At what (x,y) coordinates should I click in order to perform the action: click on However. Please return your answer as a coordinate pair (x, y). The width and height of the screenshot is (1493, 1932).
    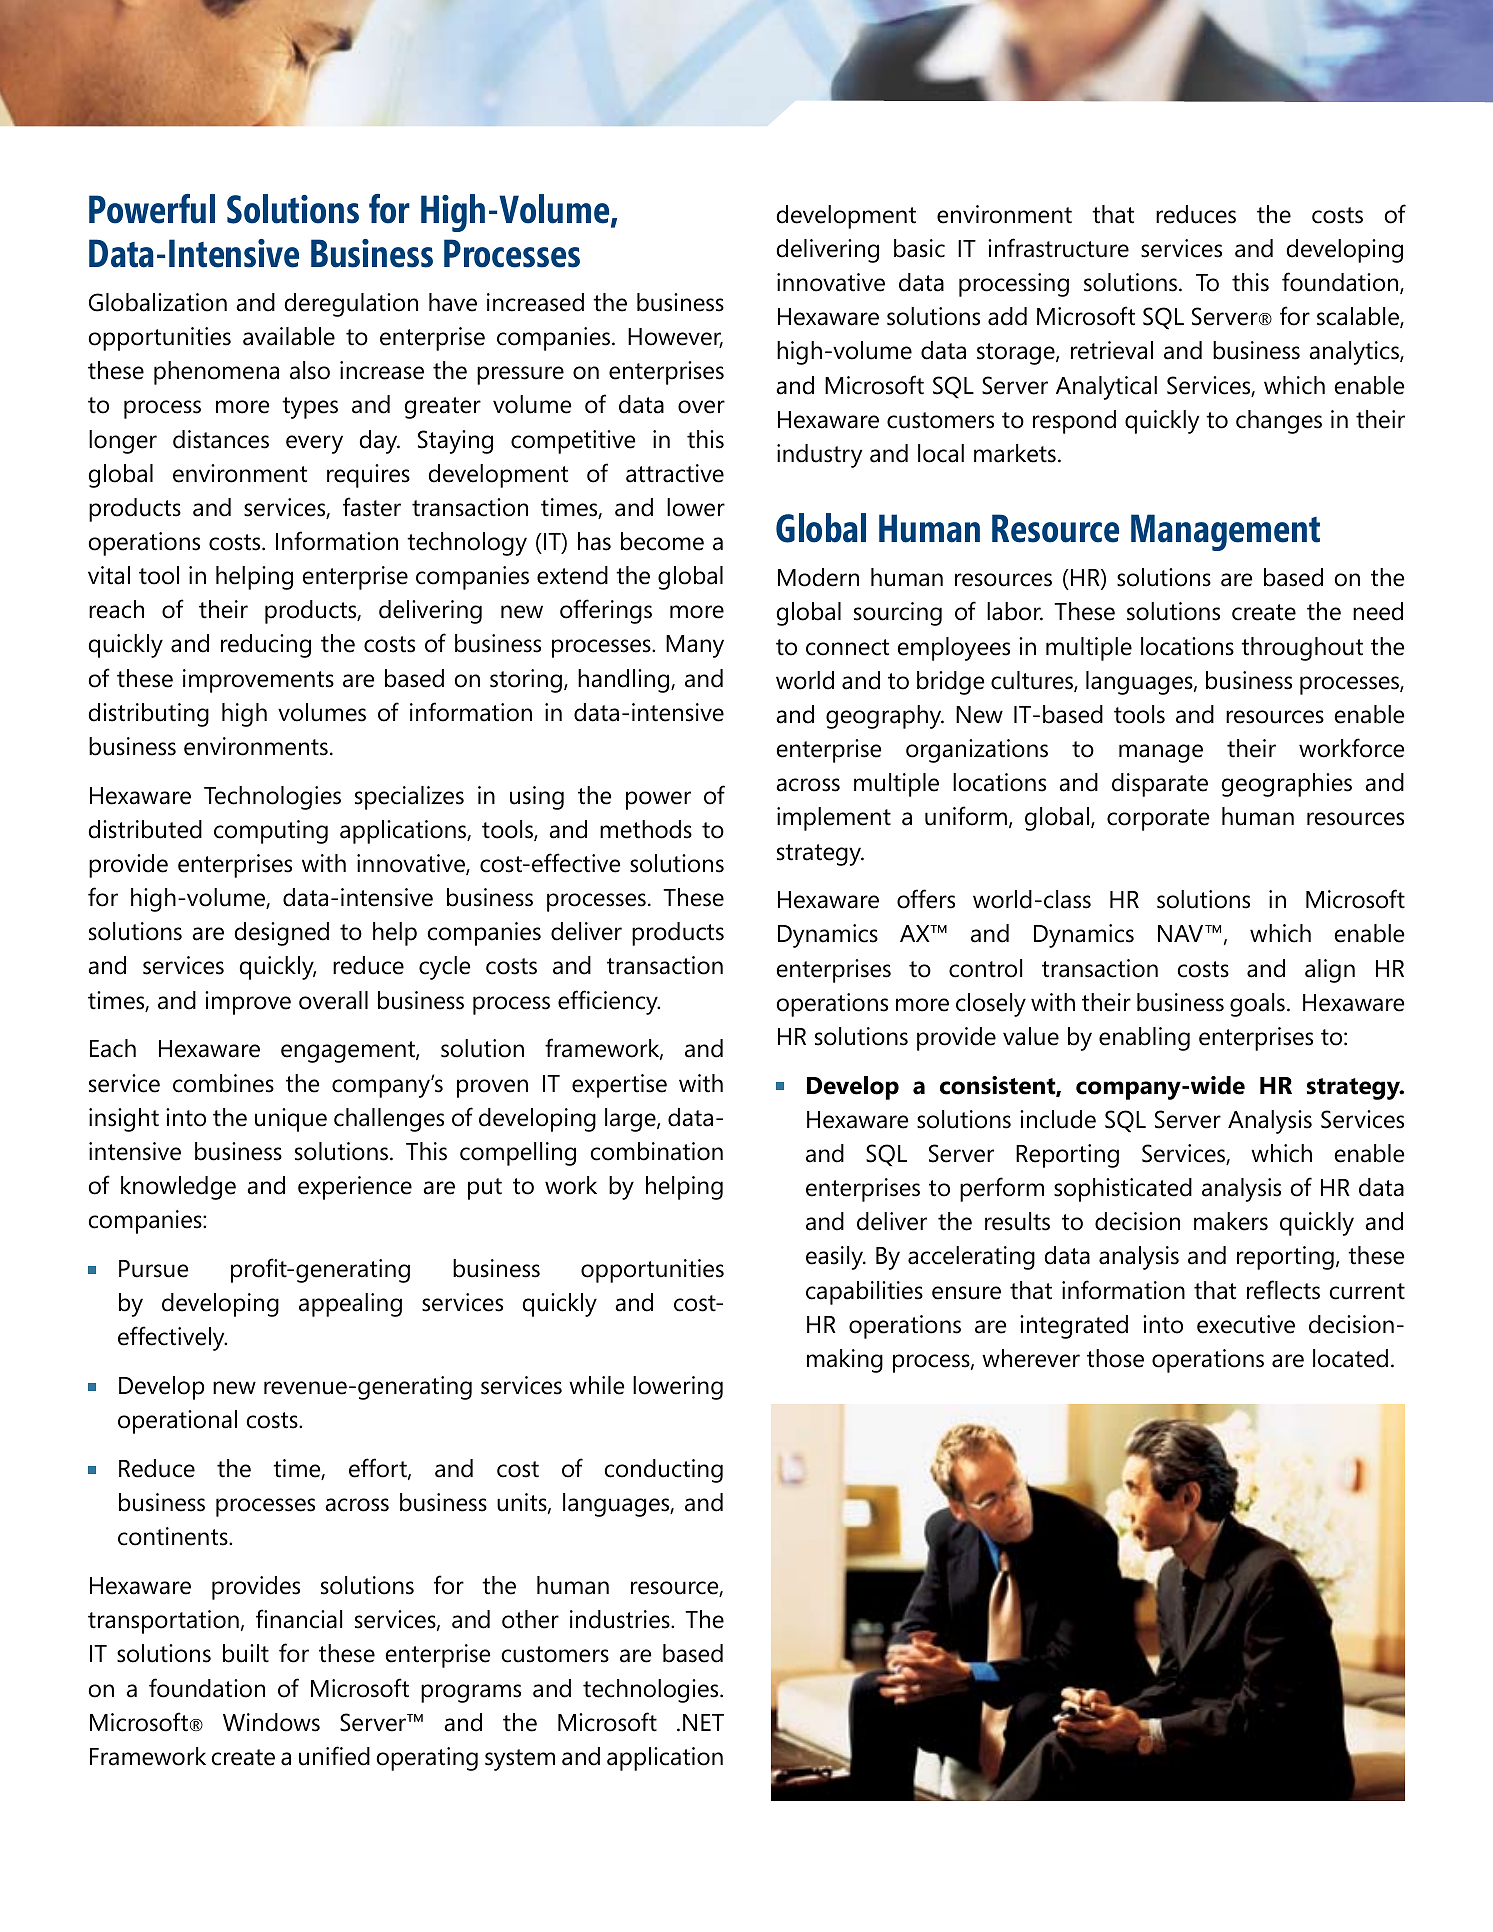
    Looking at the image, I should click on (675, 338).
